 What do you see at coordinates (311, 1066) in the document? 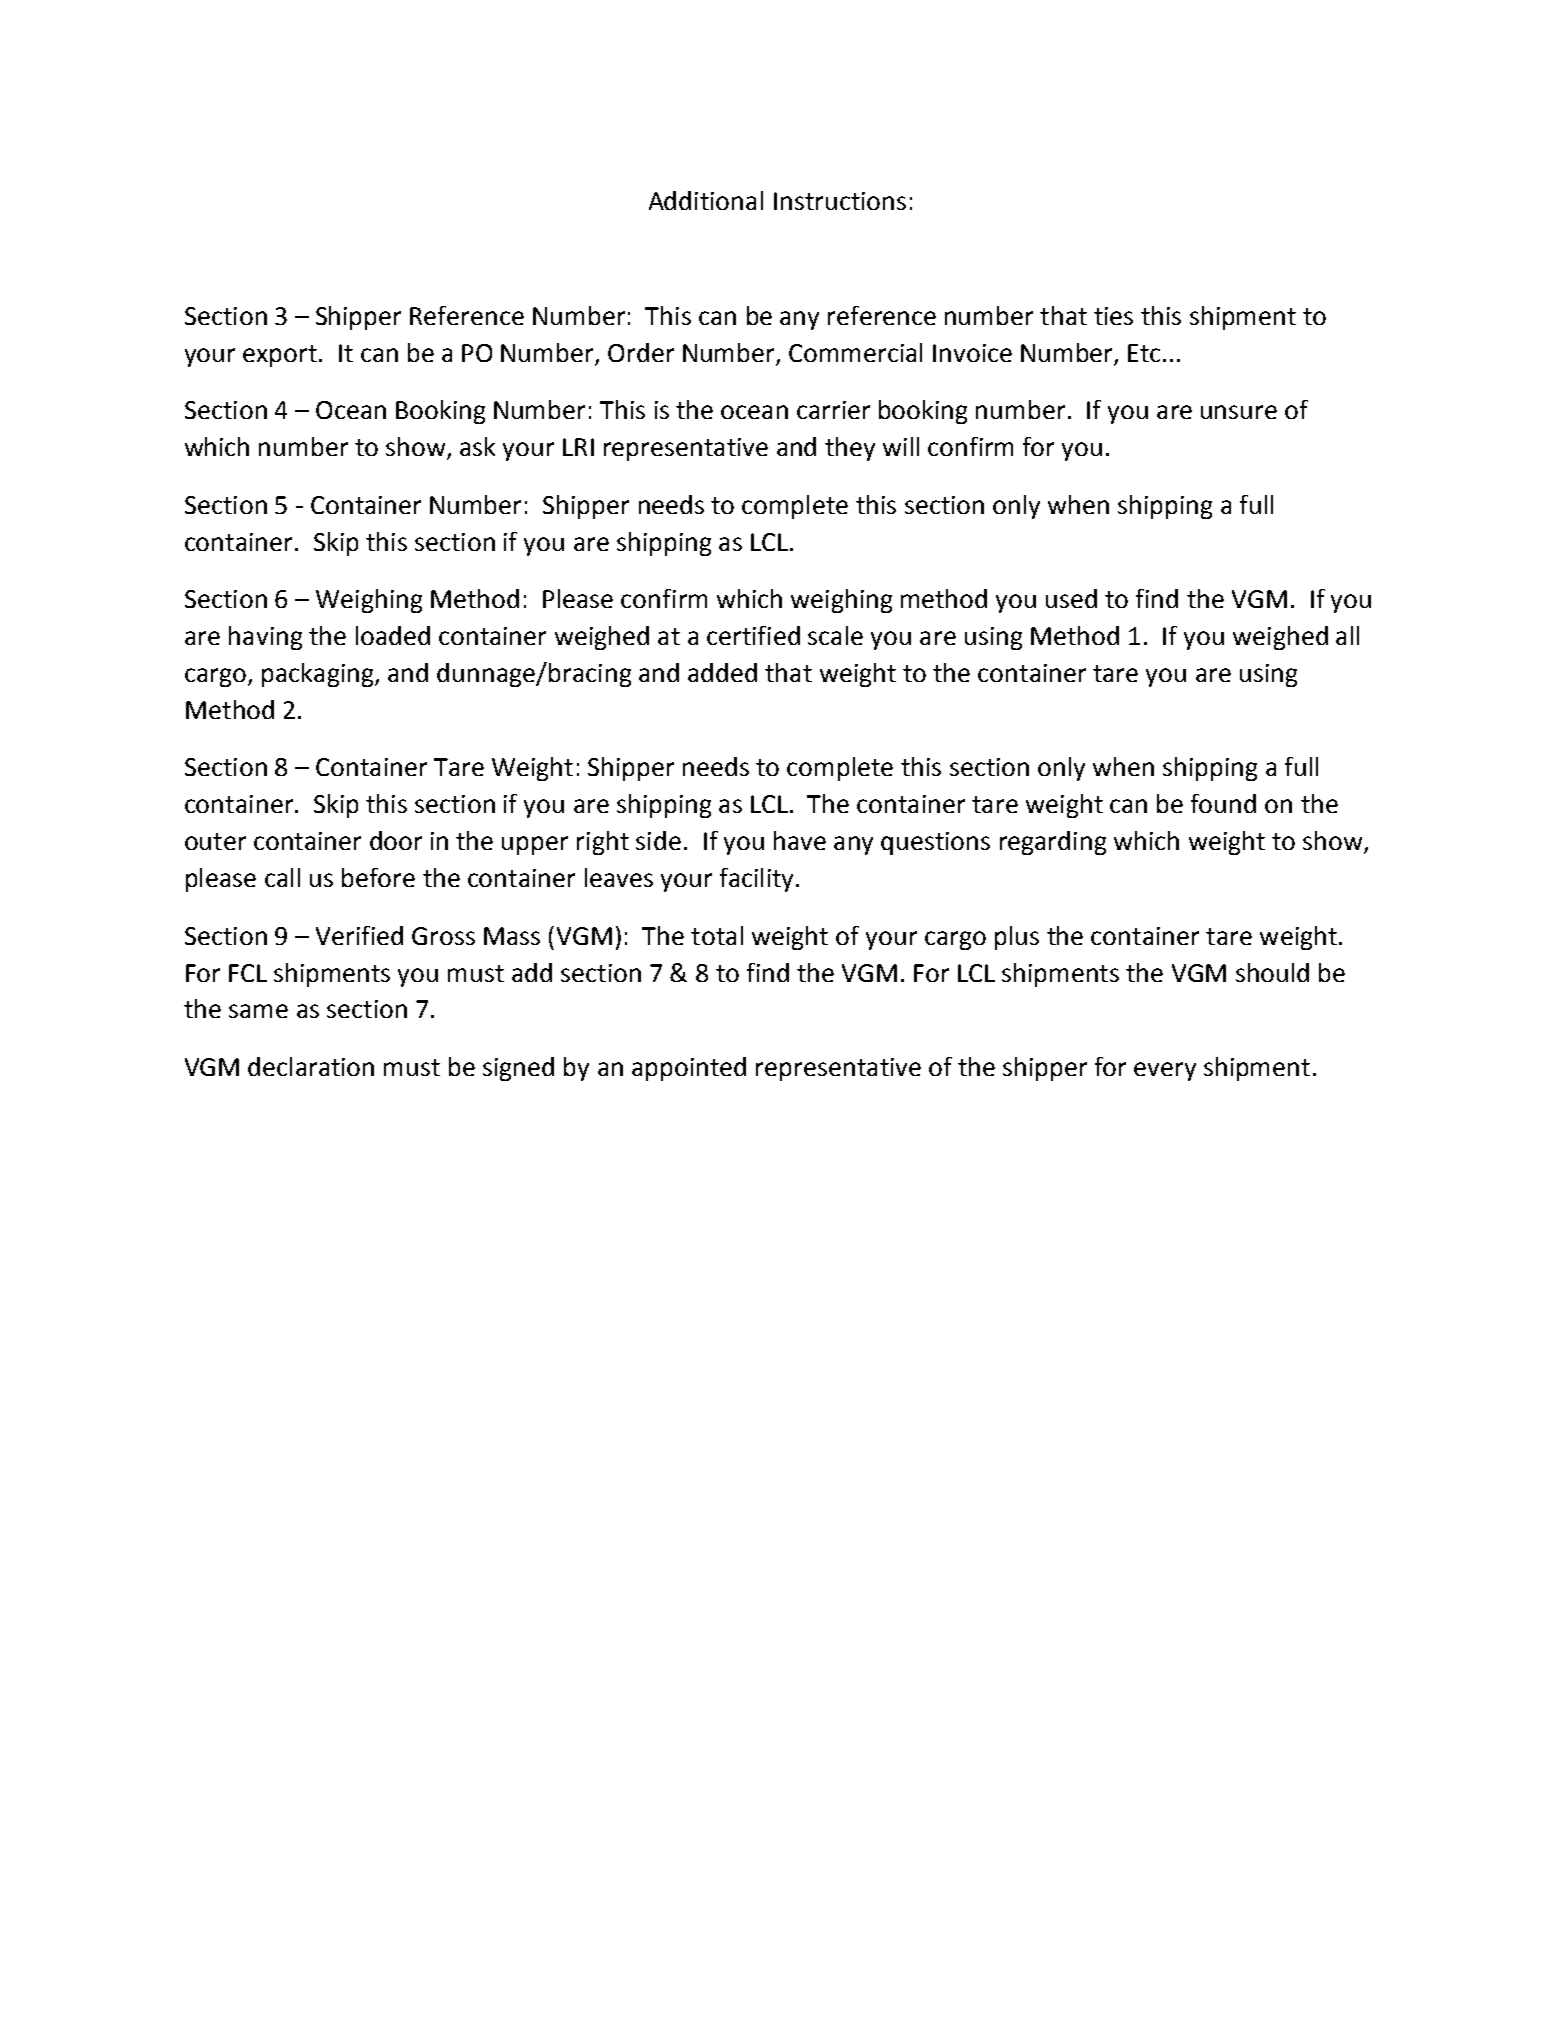
I see `declaration` at bounding box center [311, 1066].
